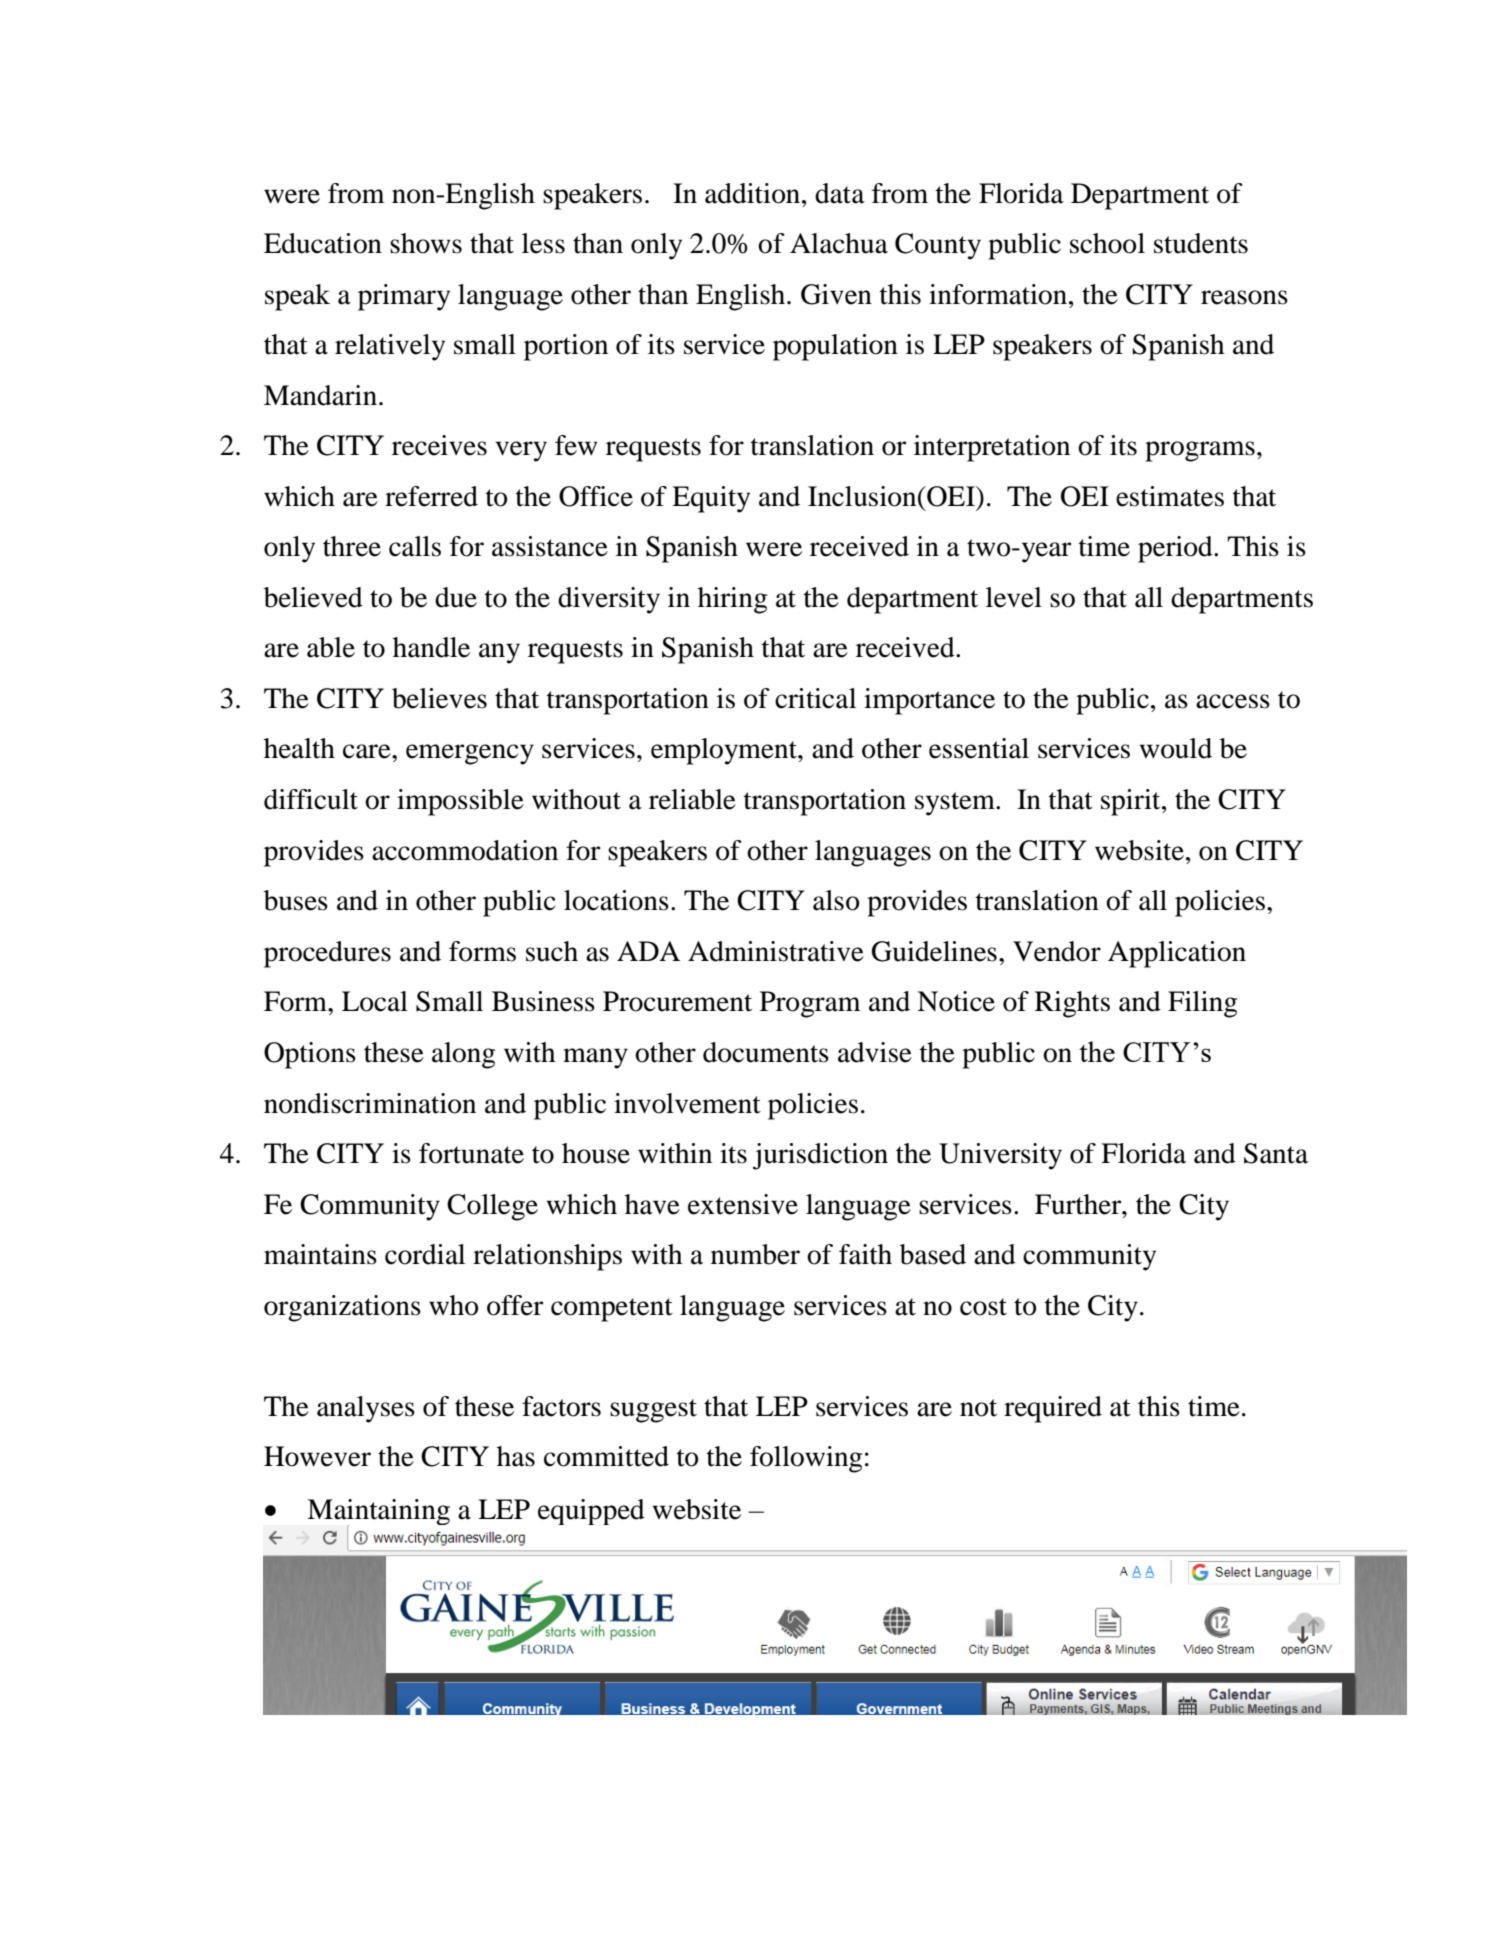  I want to click on accommodation, so click(465, 850).
